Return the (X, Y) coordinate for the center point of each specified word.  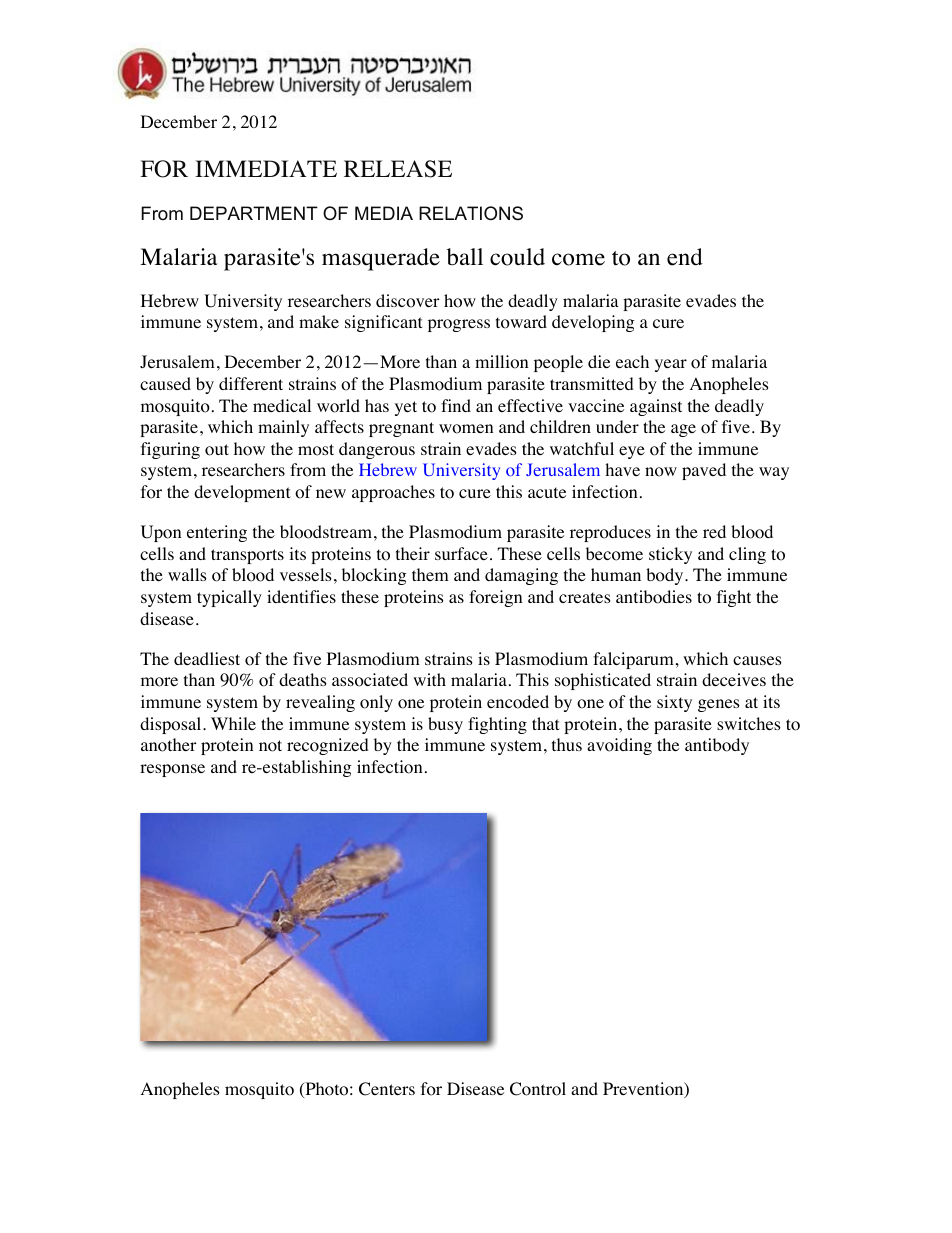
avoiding (619, 746)
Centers (387, 1089)
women (466, 429)
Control (538, 1089)
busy (445, 725)
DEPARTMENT (254, 213)
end (685, 257)
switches (749, 723)
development (242, 493)
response (172, 770)
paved (704, 471)
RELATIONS (471, 213)
